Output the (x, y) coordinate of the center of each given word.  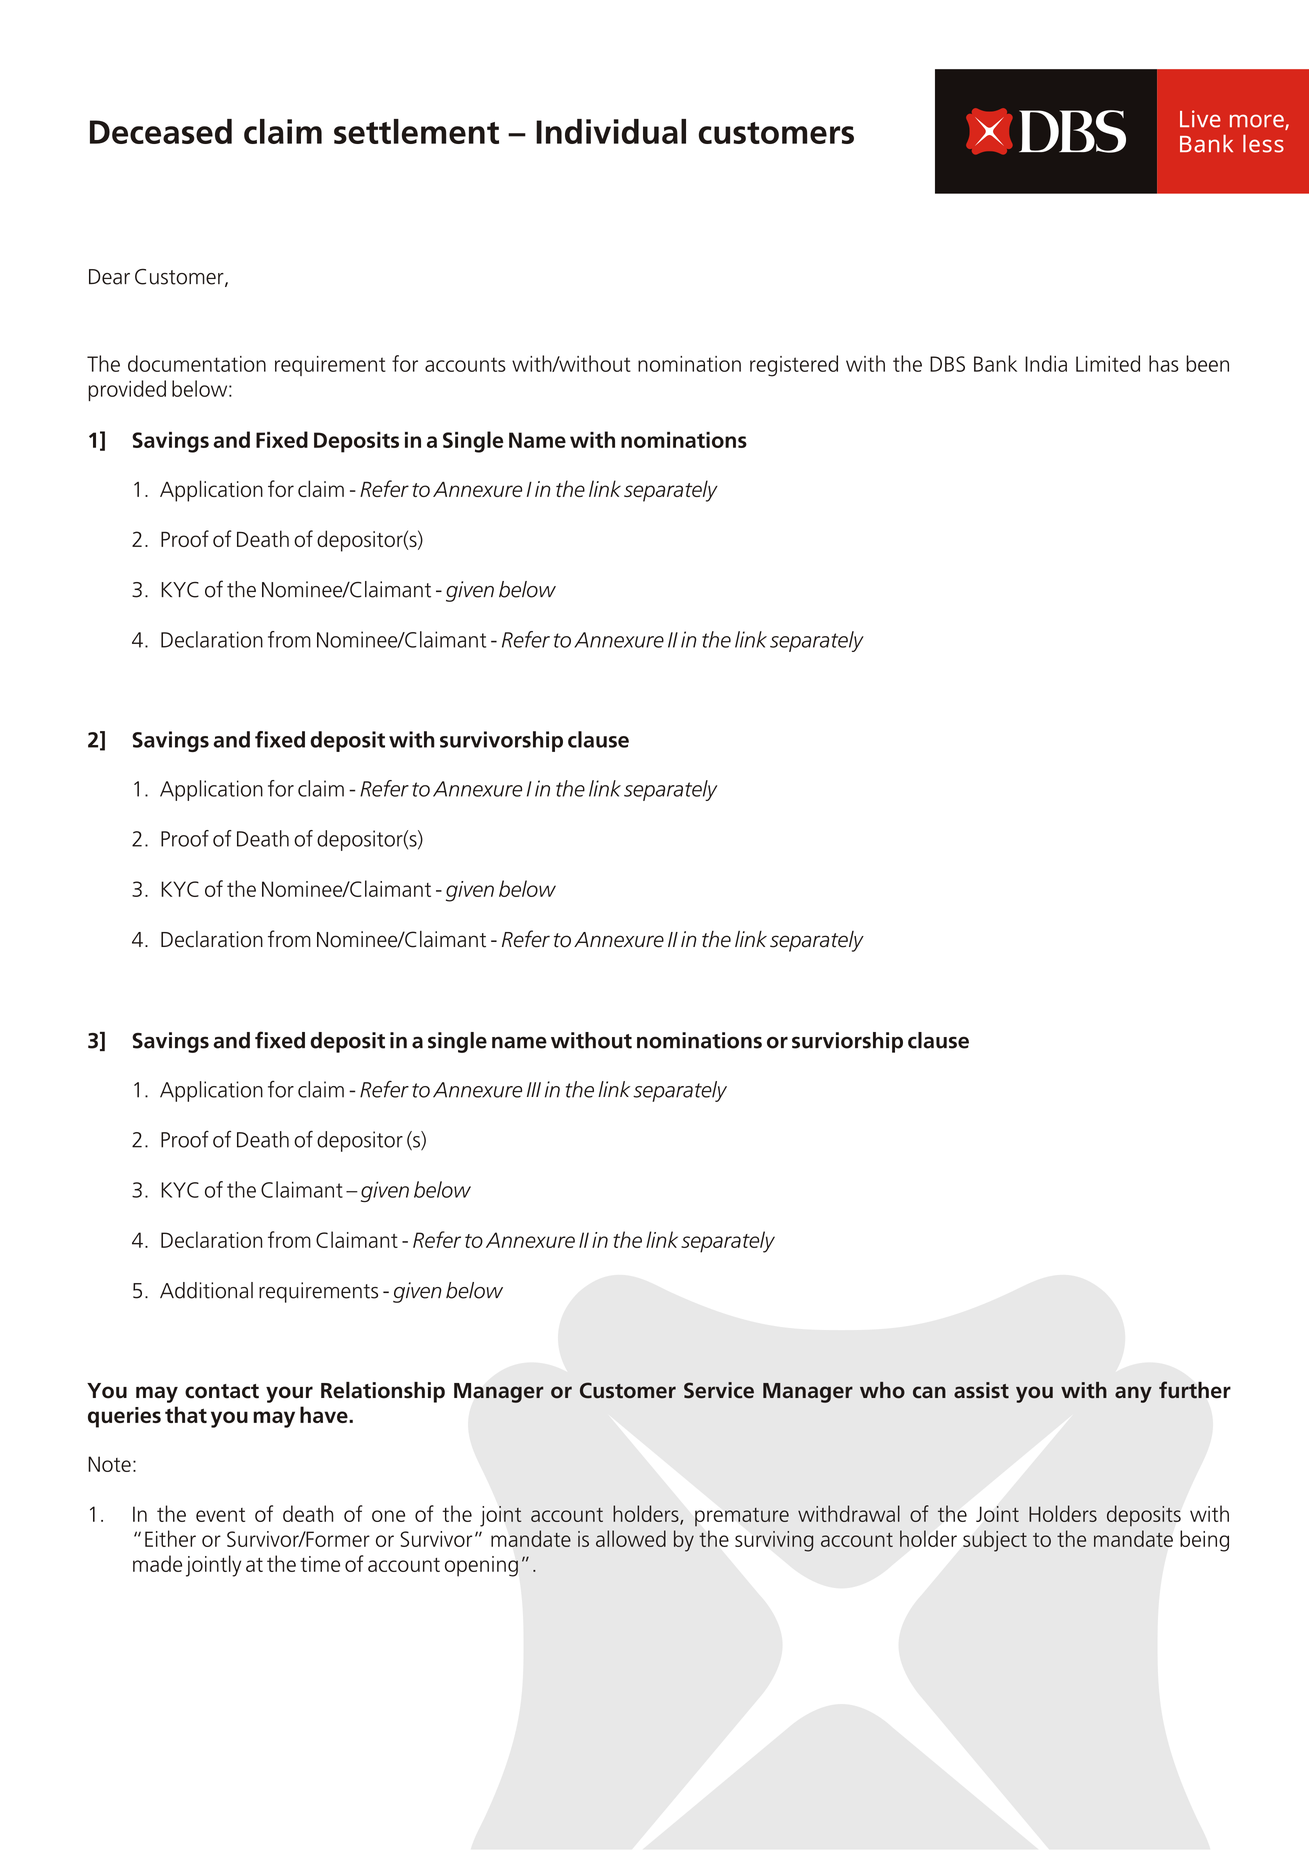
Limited (1108, 363)
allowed (631, 1538)
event (220, 1515)
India (1046, 363)
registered (794, 366)
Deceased (161, 131)
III (534, 1089)
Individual (611, 131)
